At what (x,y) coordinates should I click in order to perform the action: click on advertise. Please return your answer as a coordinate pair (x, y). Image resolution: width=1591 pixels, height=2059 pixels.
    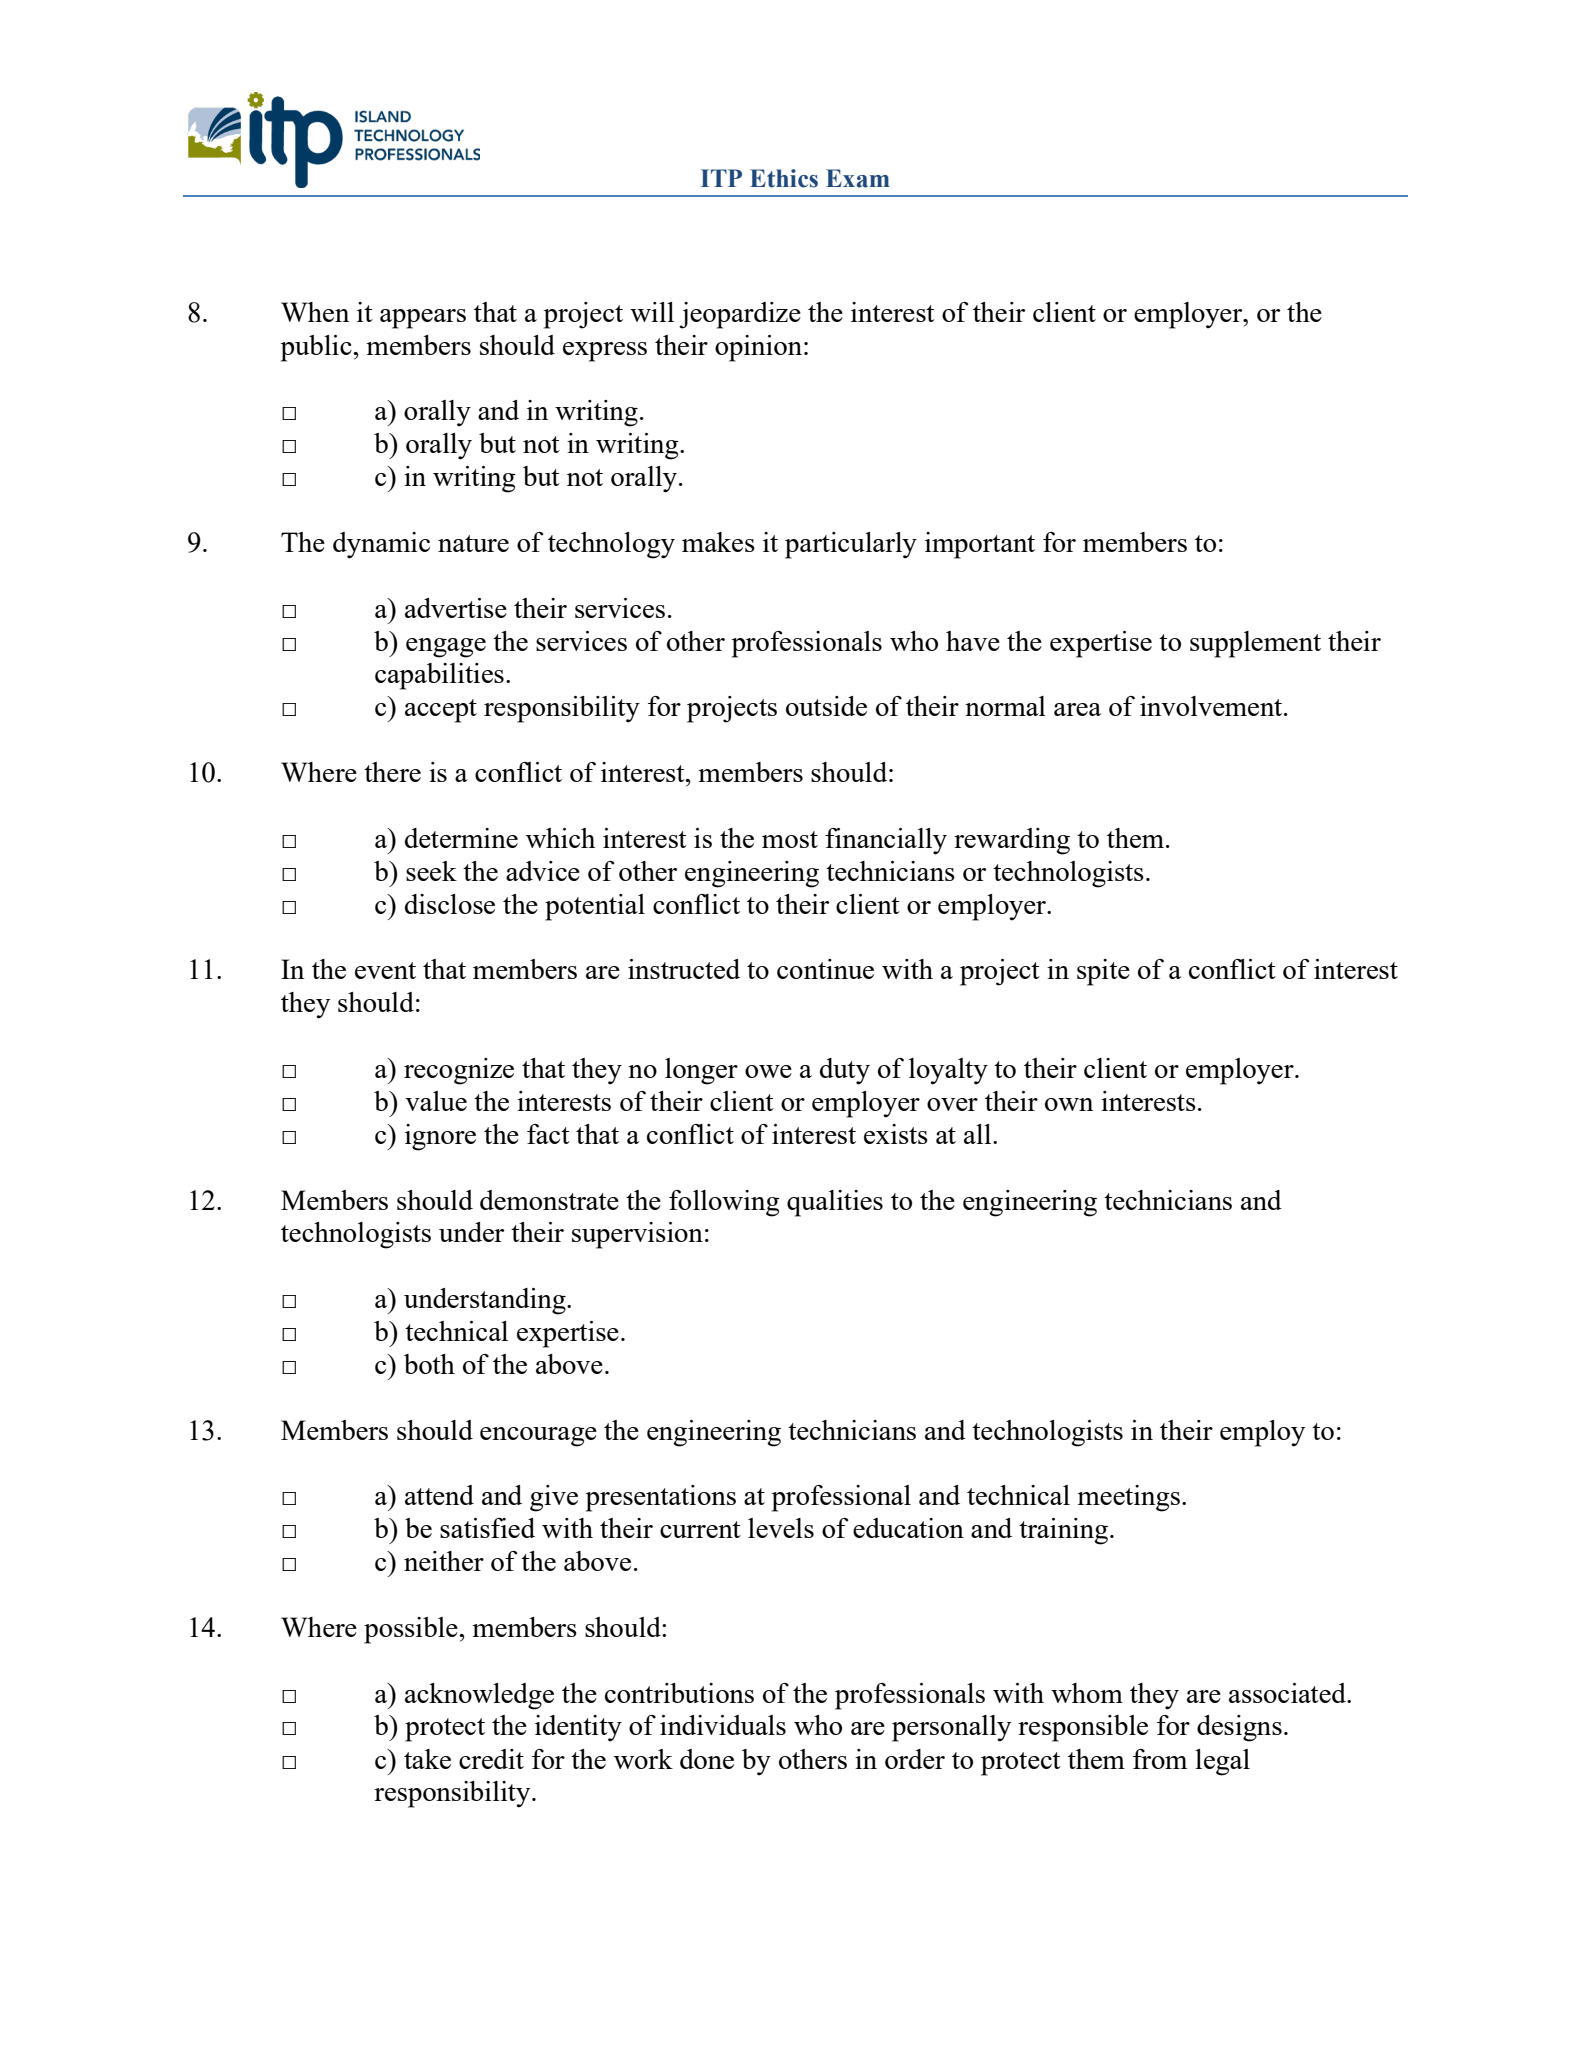
    Looking at the image, I should click on (456, 608).
